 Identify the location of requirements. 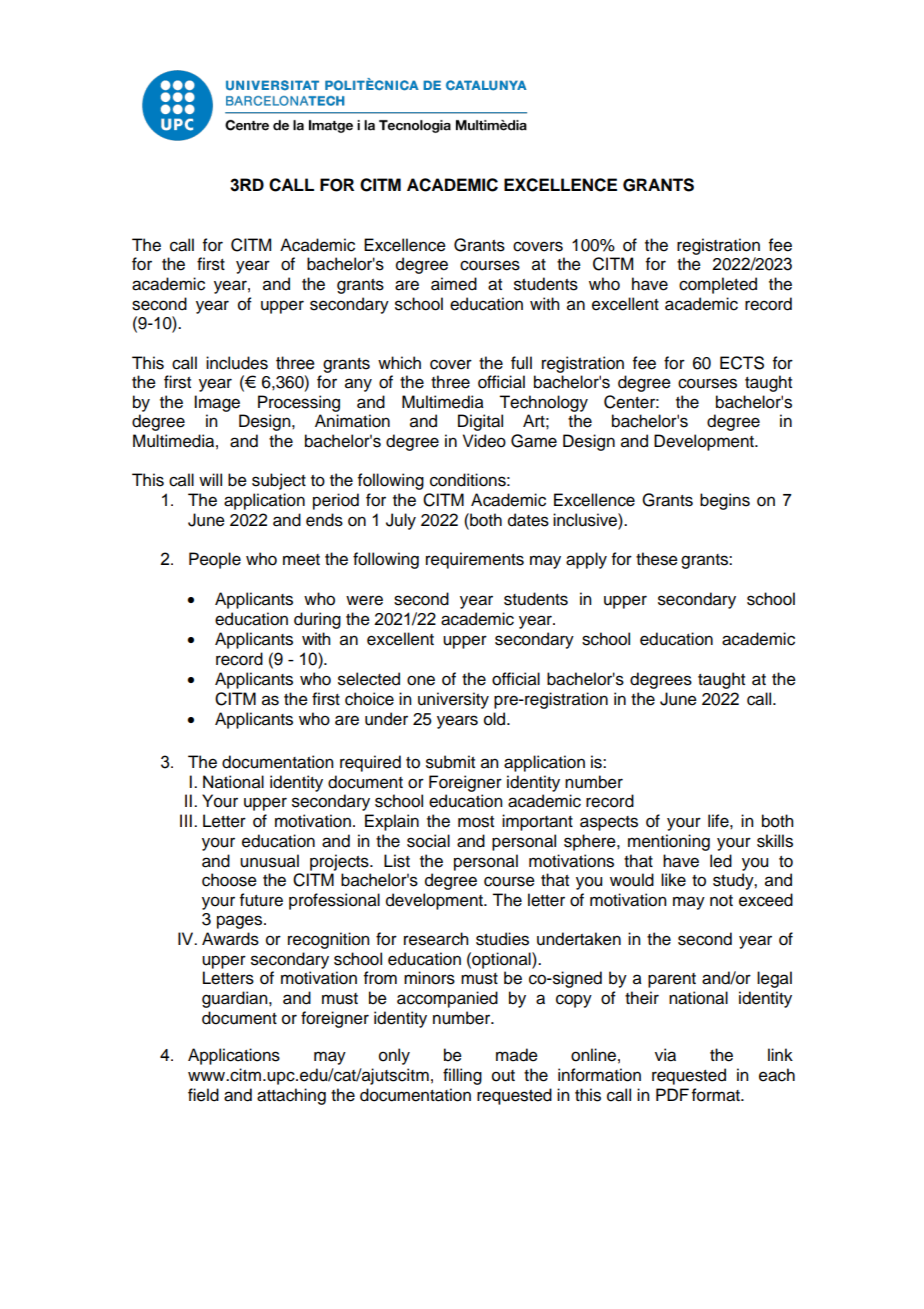
(475, 560).
